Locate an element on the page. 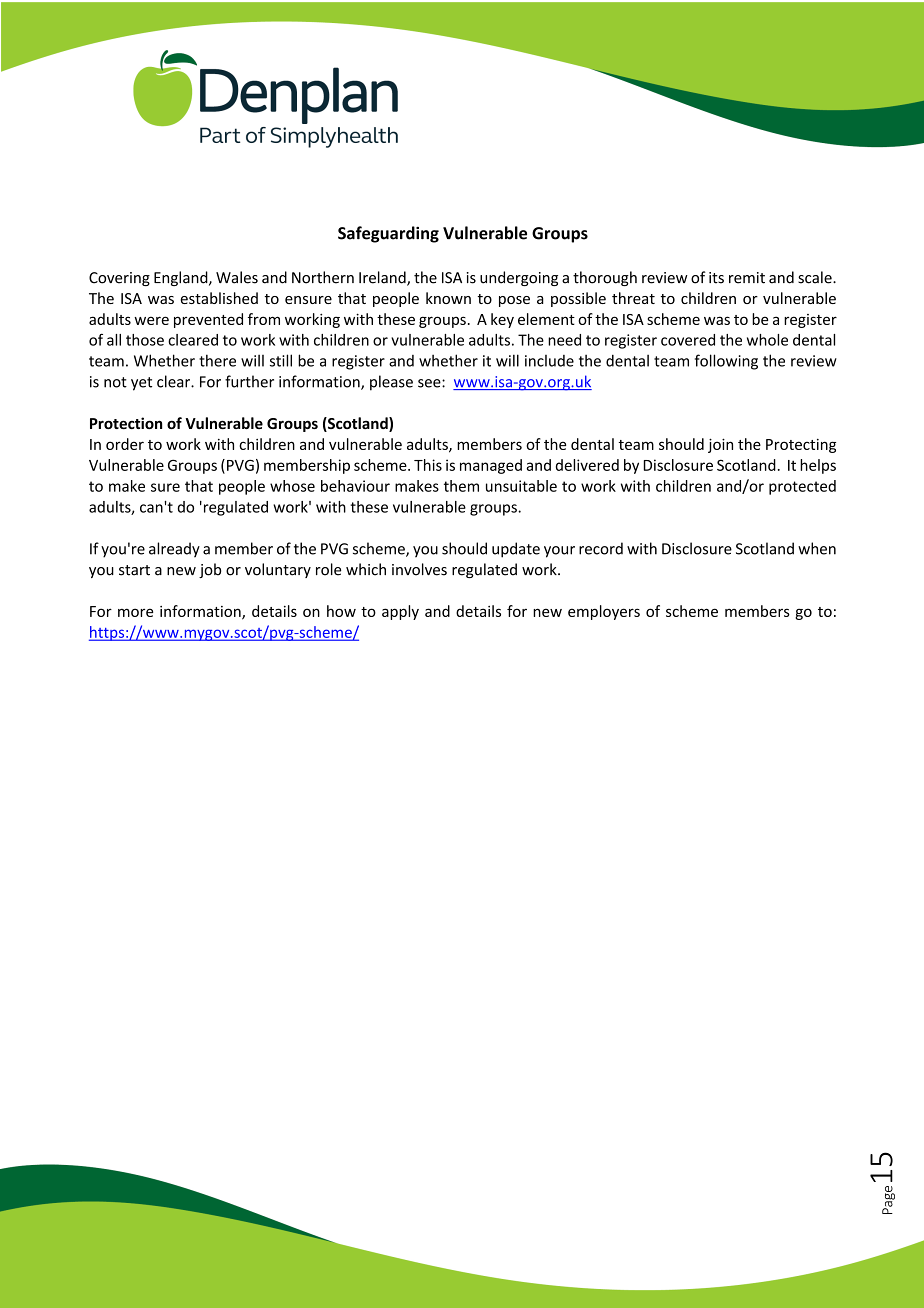 This image has height=1308, width=924. more is located at coordinates (135, 612).
